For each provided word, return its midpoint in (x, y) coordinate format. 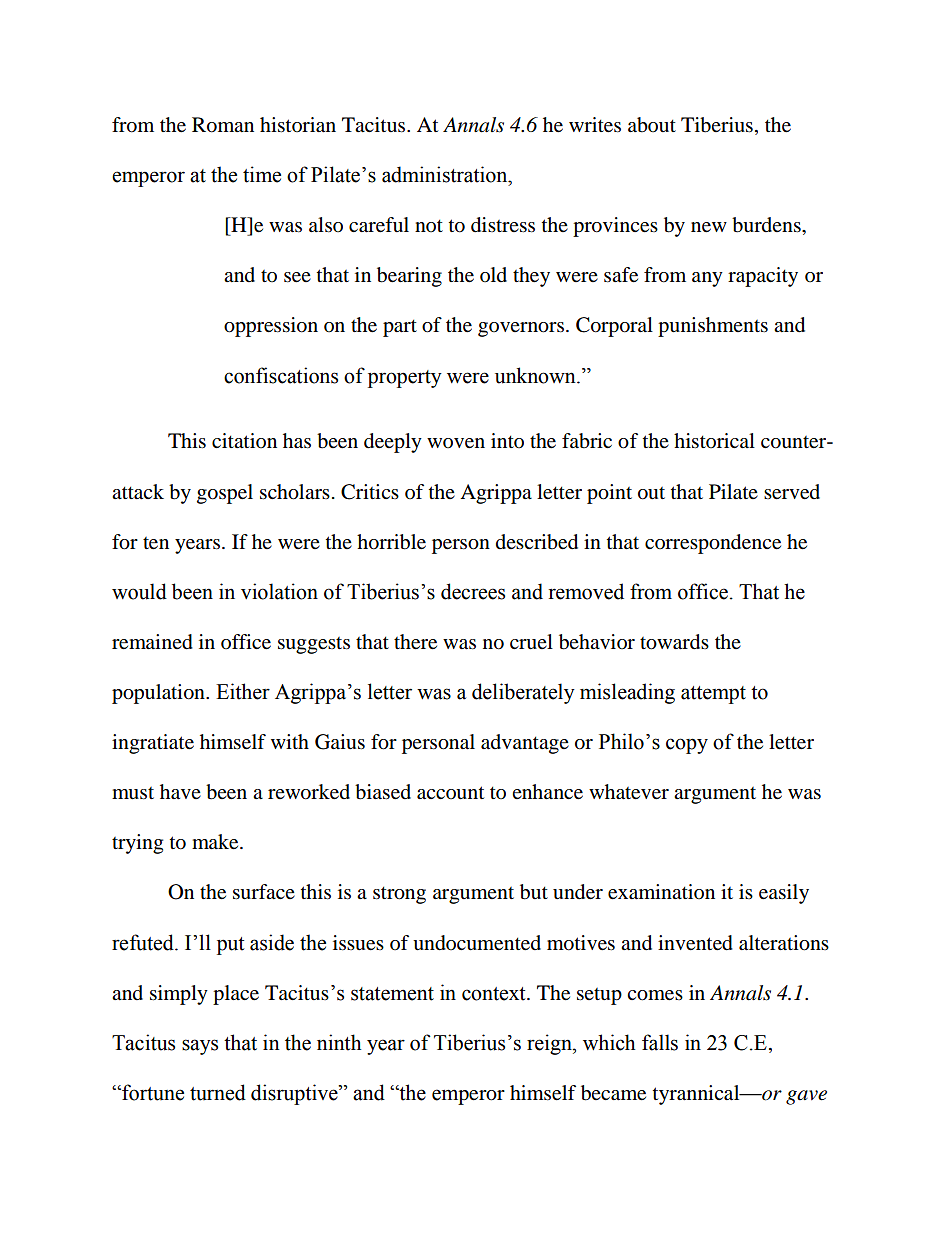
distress (503, 225)
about (652, 125)
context (495, 994)
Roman (223, 125)
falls (660, 1042)
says (200, 1047)
